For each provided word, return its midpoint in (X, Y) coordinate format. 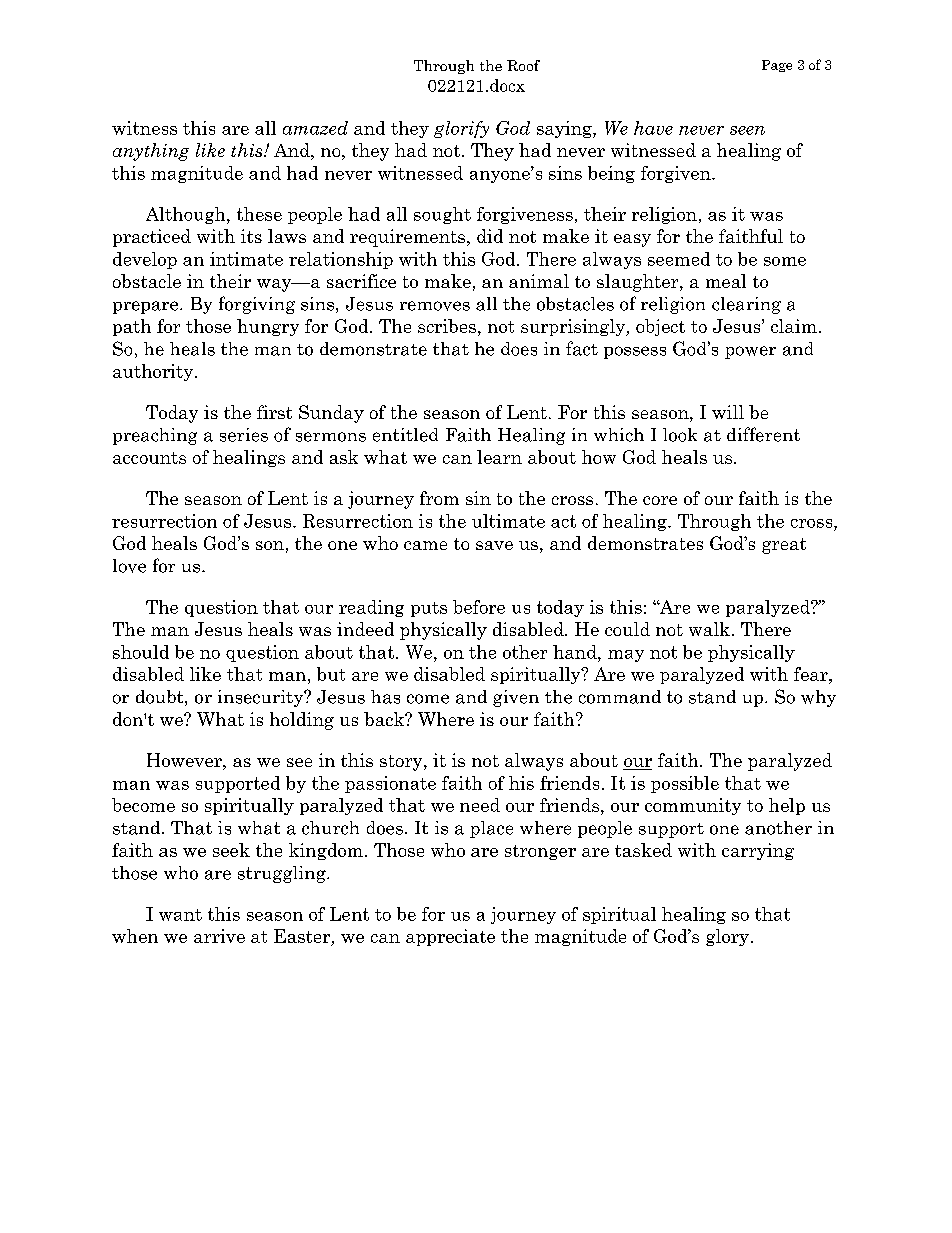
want (180, 915)
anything (151, 152)
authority (154, 372)
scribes (447, 326)
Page (777, 66)
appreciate (450, 937)
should (141, 652)
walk (709, 629)
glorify (461, 129)
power (750, 352)
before (479, 607)
